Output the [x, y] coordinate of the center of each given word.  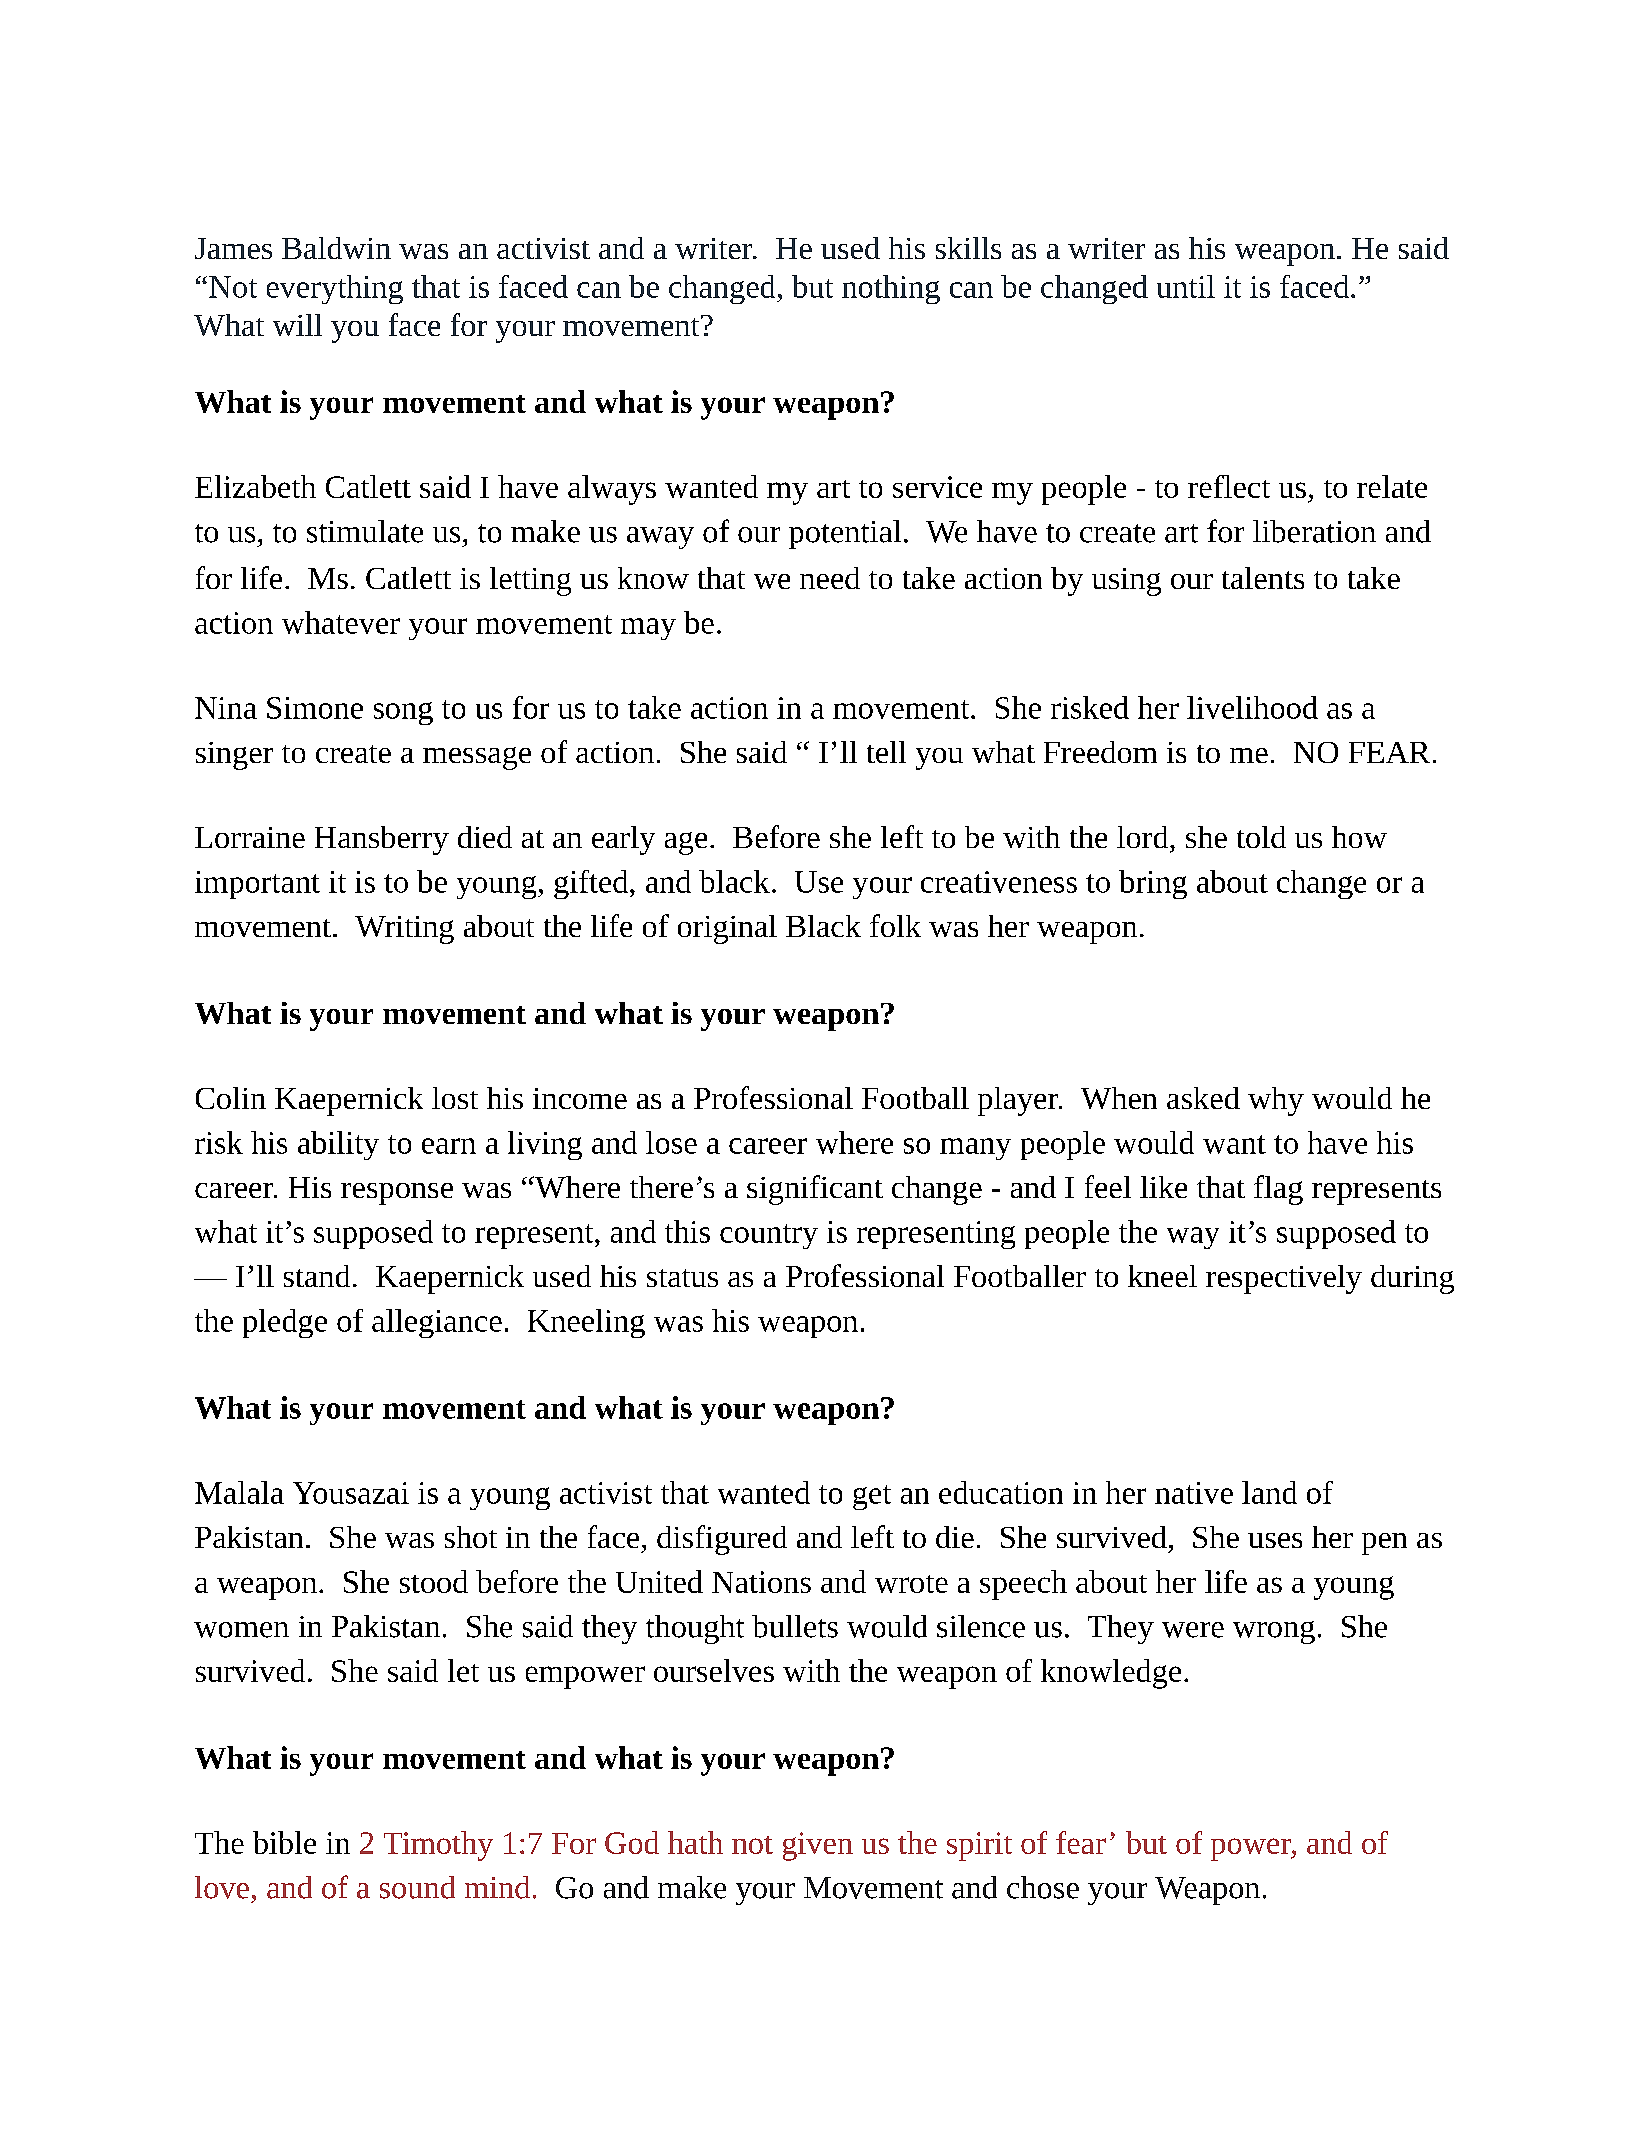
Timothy [438, 1846]
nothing [891, 289]
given [818, 1846]
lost [455, 1098]
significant [815, 1190]
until [1186, 286]
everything [335, 289]
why [1276, 1101]
